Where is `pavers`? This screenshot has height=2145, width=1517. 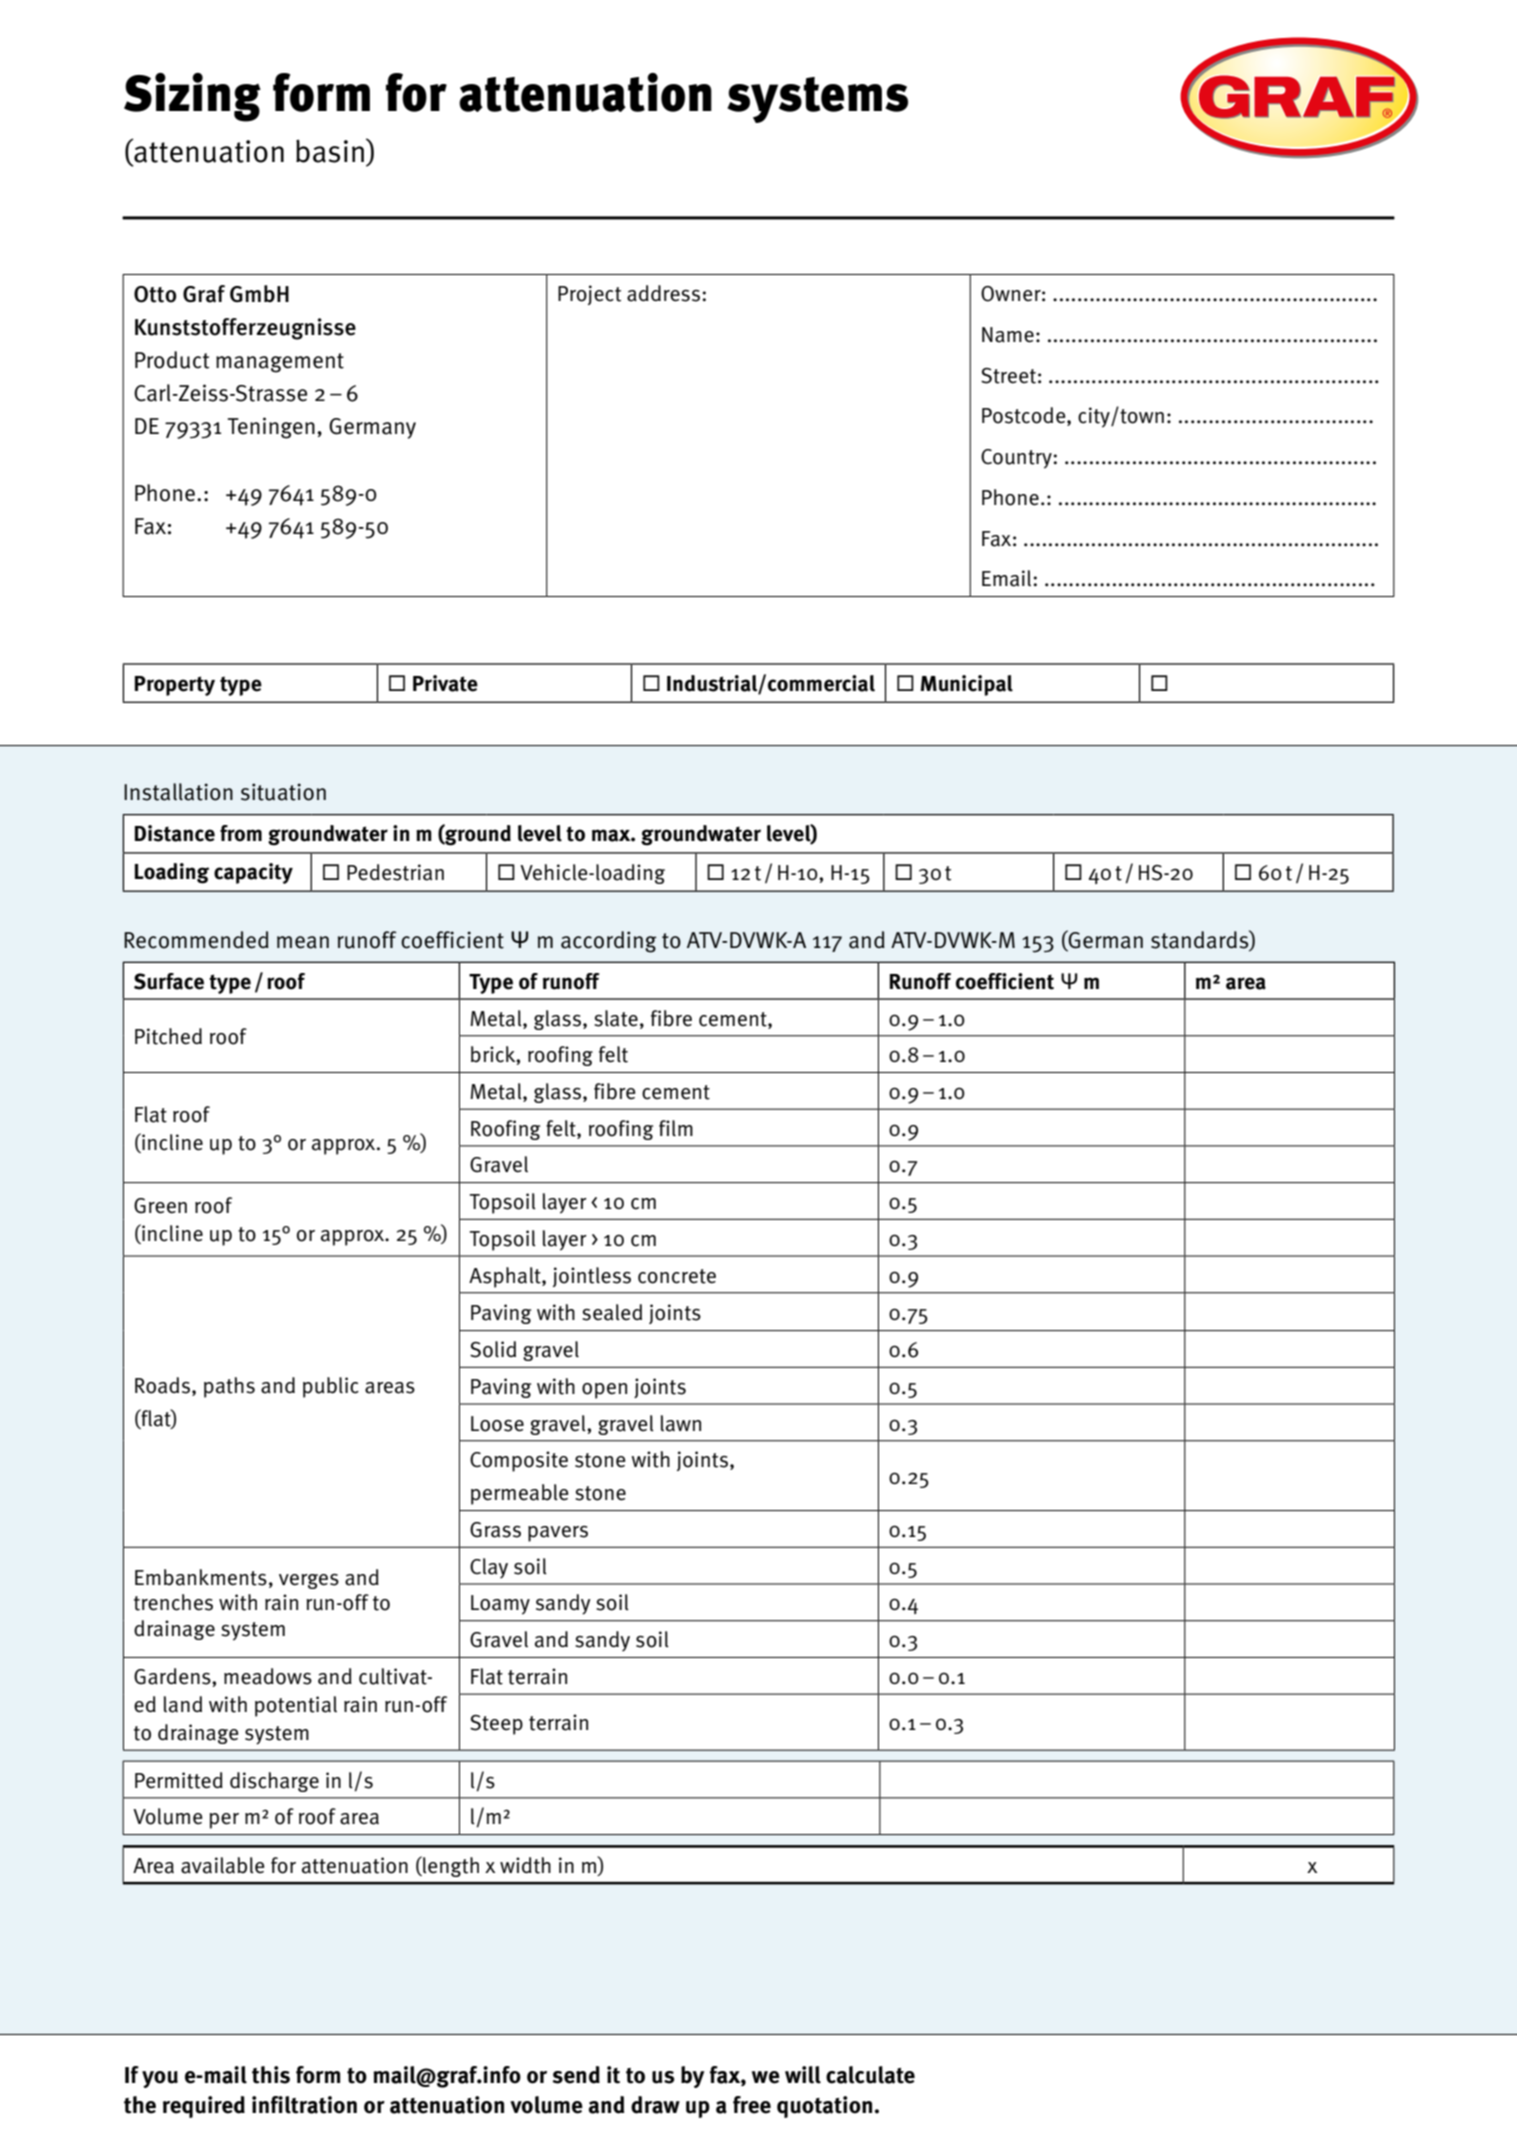 pavers is located at coordinates (558, 1534).
